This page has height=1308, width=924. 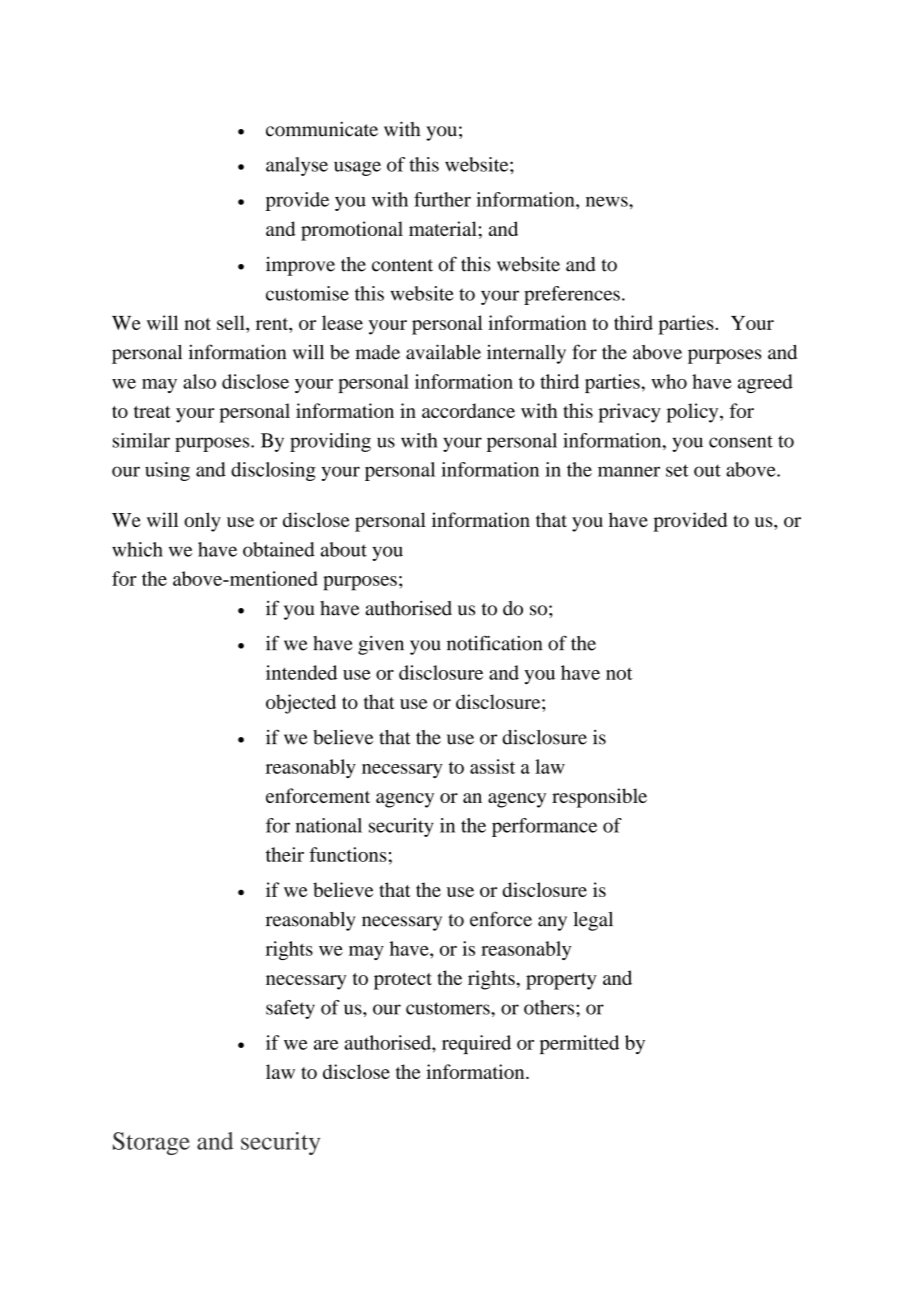 I want to click on further, so click(x=442, y=199).
